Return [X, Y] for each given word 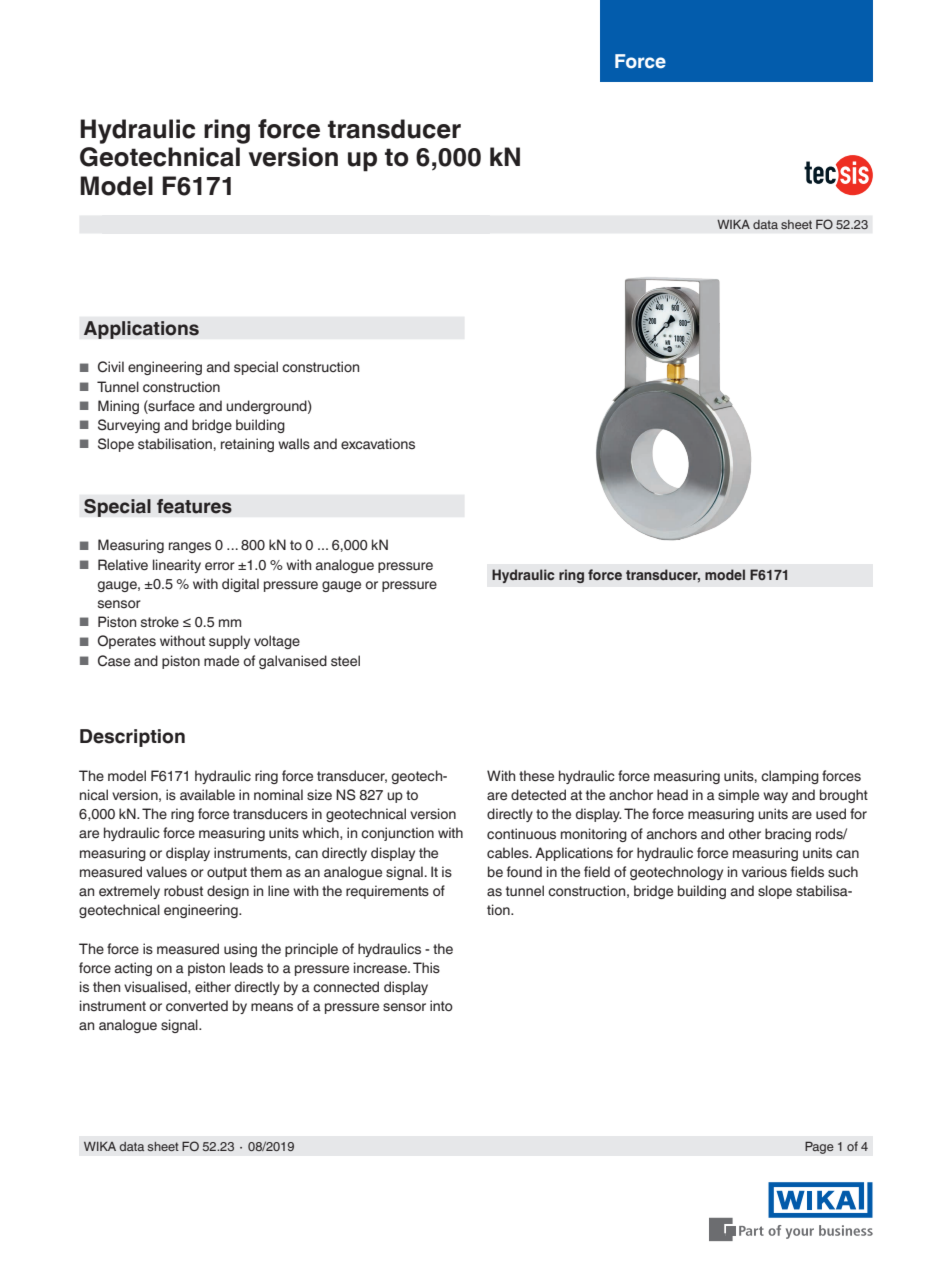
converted [197, 1006]
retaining [247, 445]
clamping [790, 777]
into [441, 1005]
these [536, 776]
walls [294, 444]
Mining [118, 407]
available [207, 795]
